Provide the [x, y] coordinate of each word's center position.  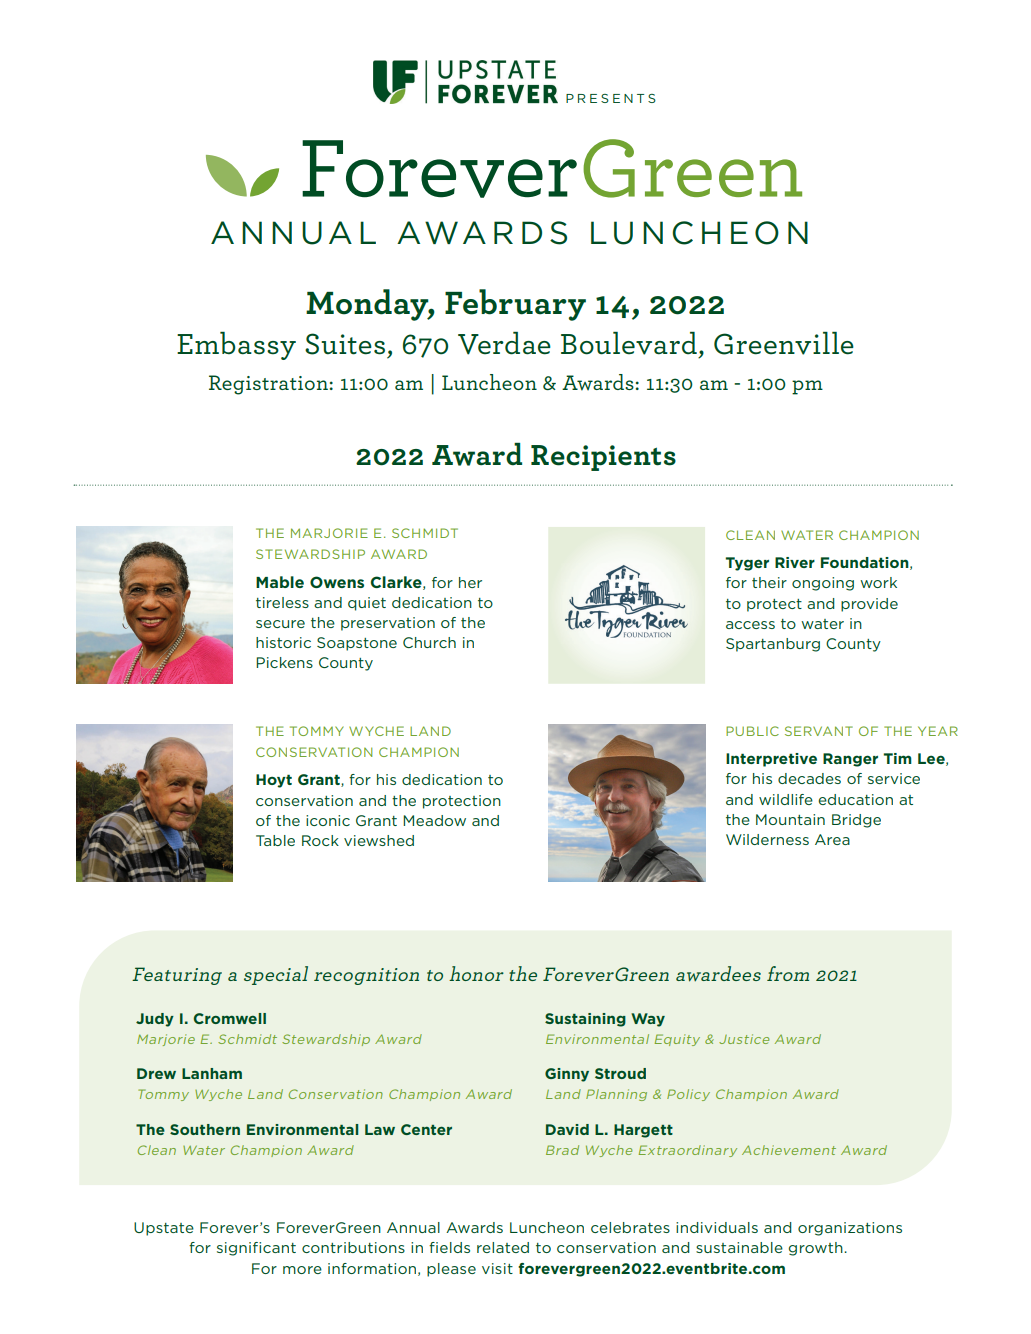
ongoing [823, 584]
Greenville [784, 343]
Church [429, 642]
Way [648, 1020]
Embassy [236, 346]
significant [256, 1249]
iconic [328, 820]
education [855, 799]
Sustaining [585, 1020]
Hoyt [274, 781]
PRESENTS [611, 98]
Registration [268, 385]
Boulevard [629, 343]
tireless [282, 602]
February [515, 305]
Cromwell [229, 1018]
